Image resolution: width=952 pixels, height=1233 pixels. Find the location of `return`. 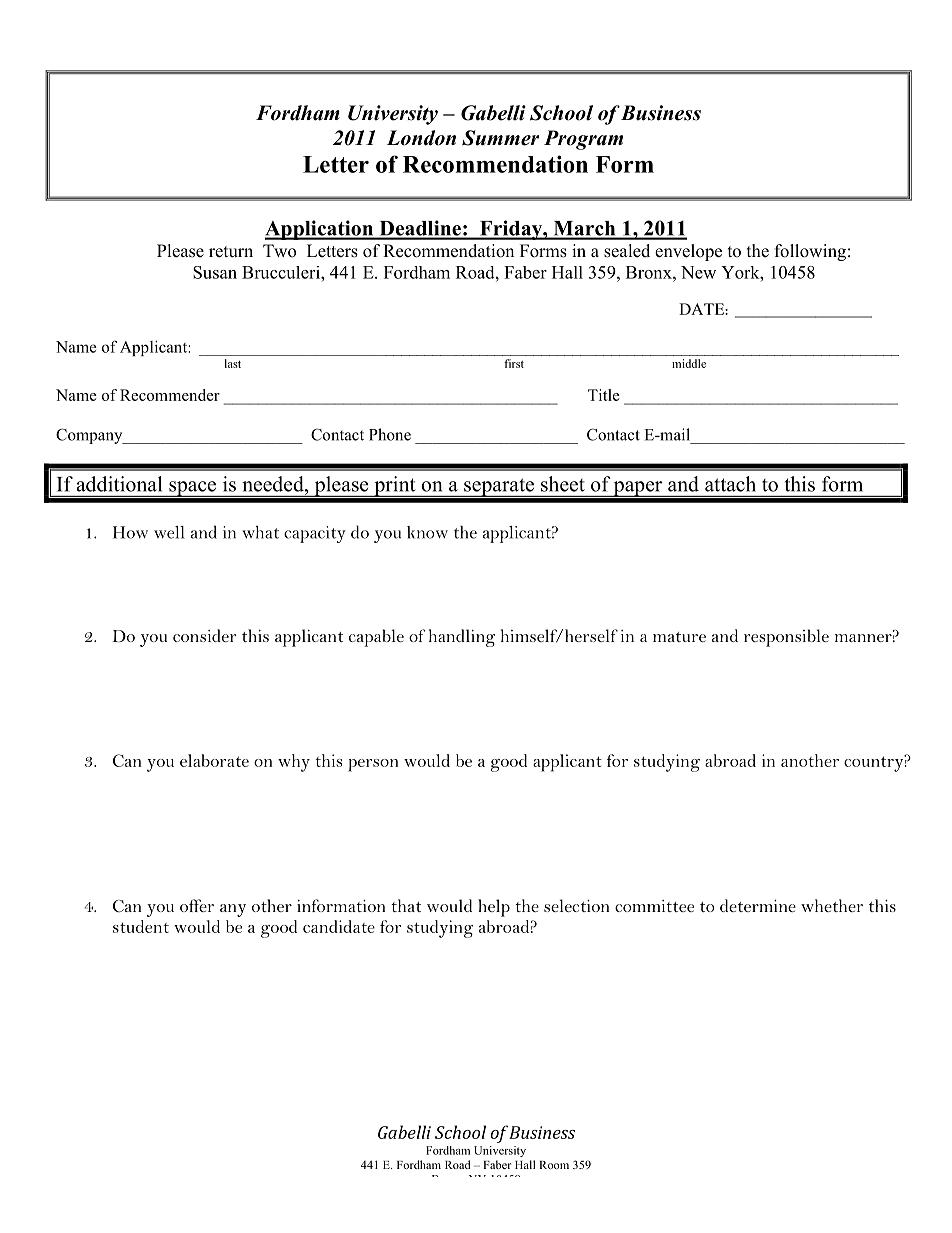

return is located at coordinates (231, 252).
